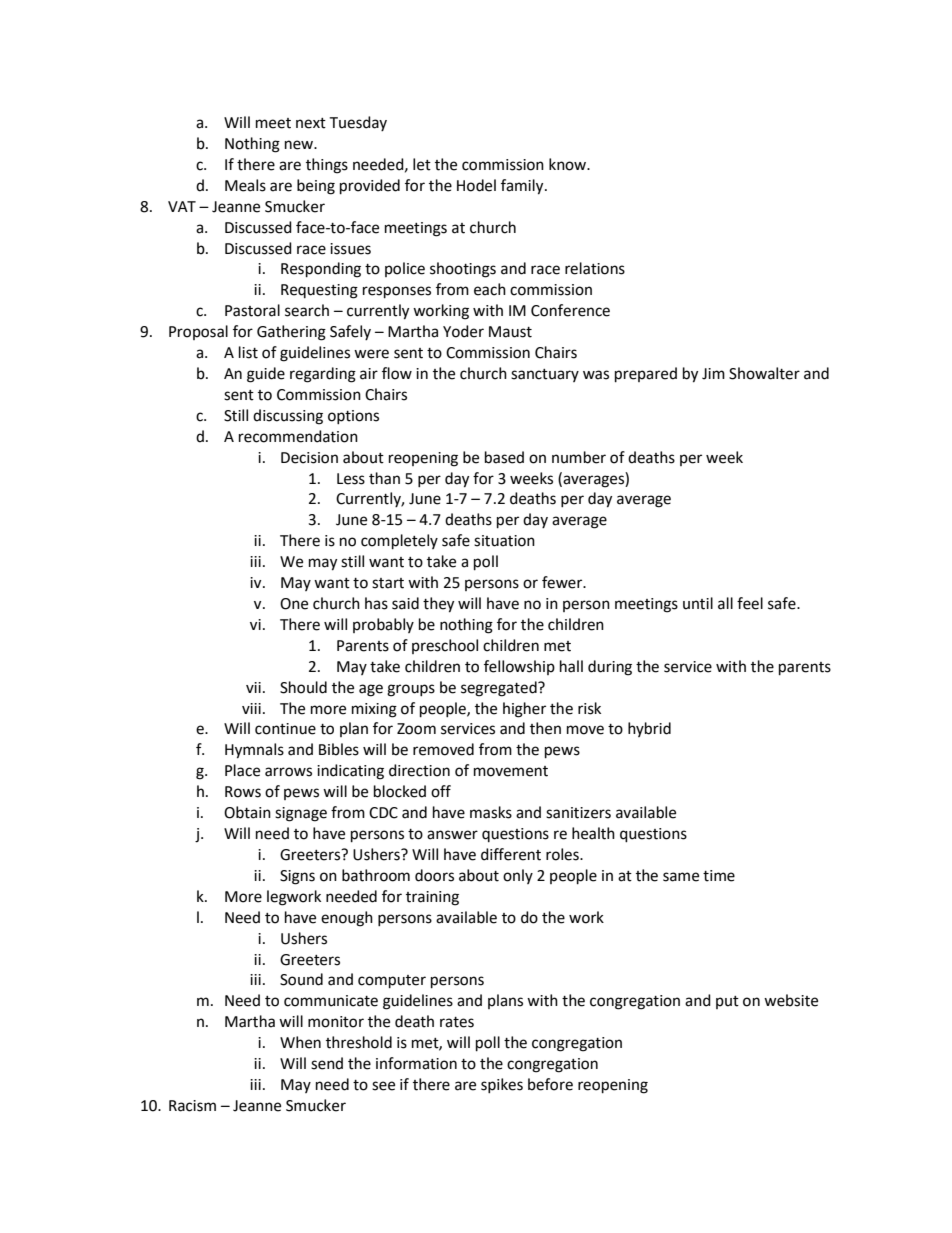 Image resolution: width=952 pixels, height=1233 pixels. I want to click on know, so click(569, 164).
